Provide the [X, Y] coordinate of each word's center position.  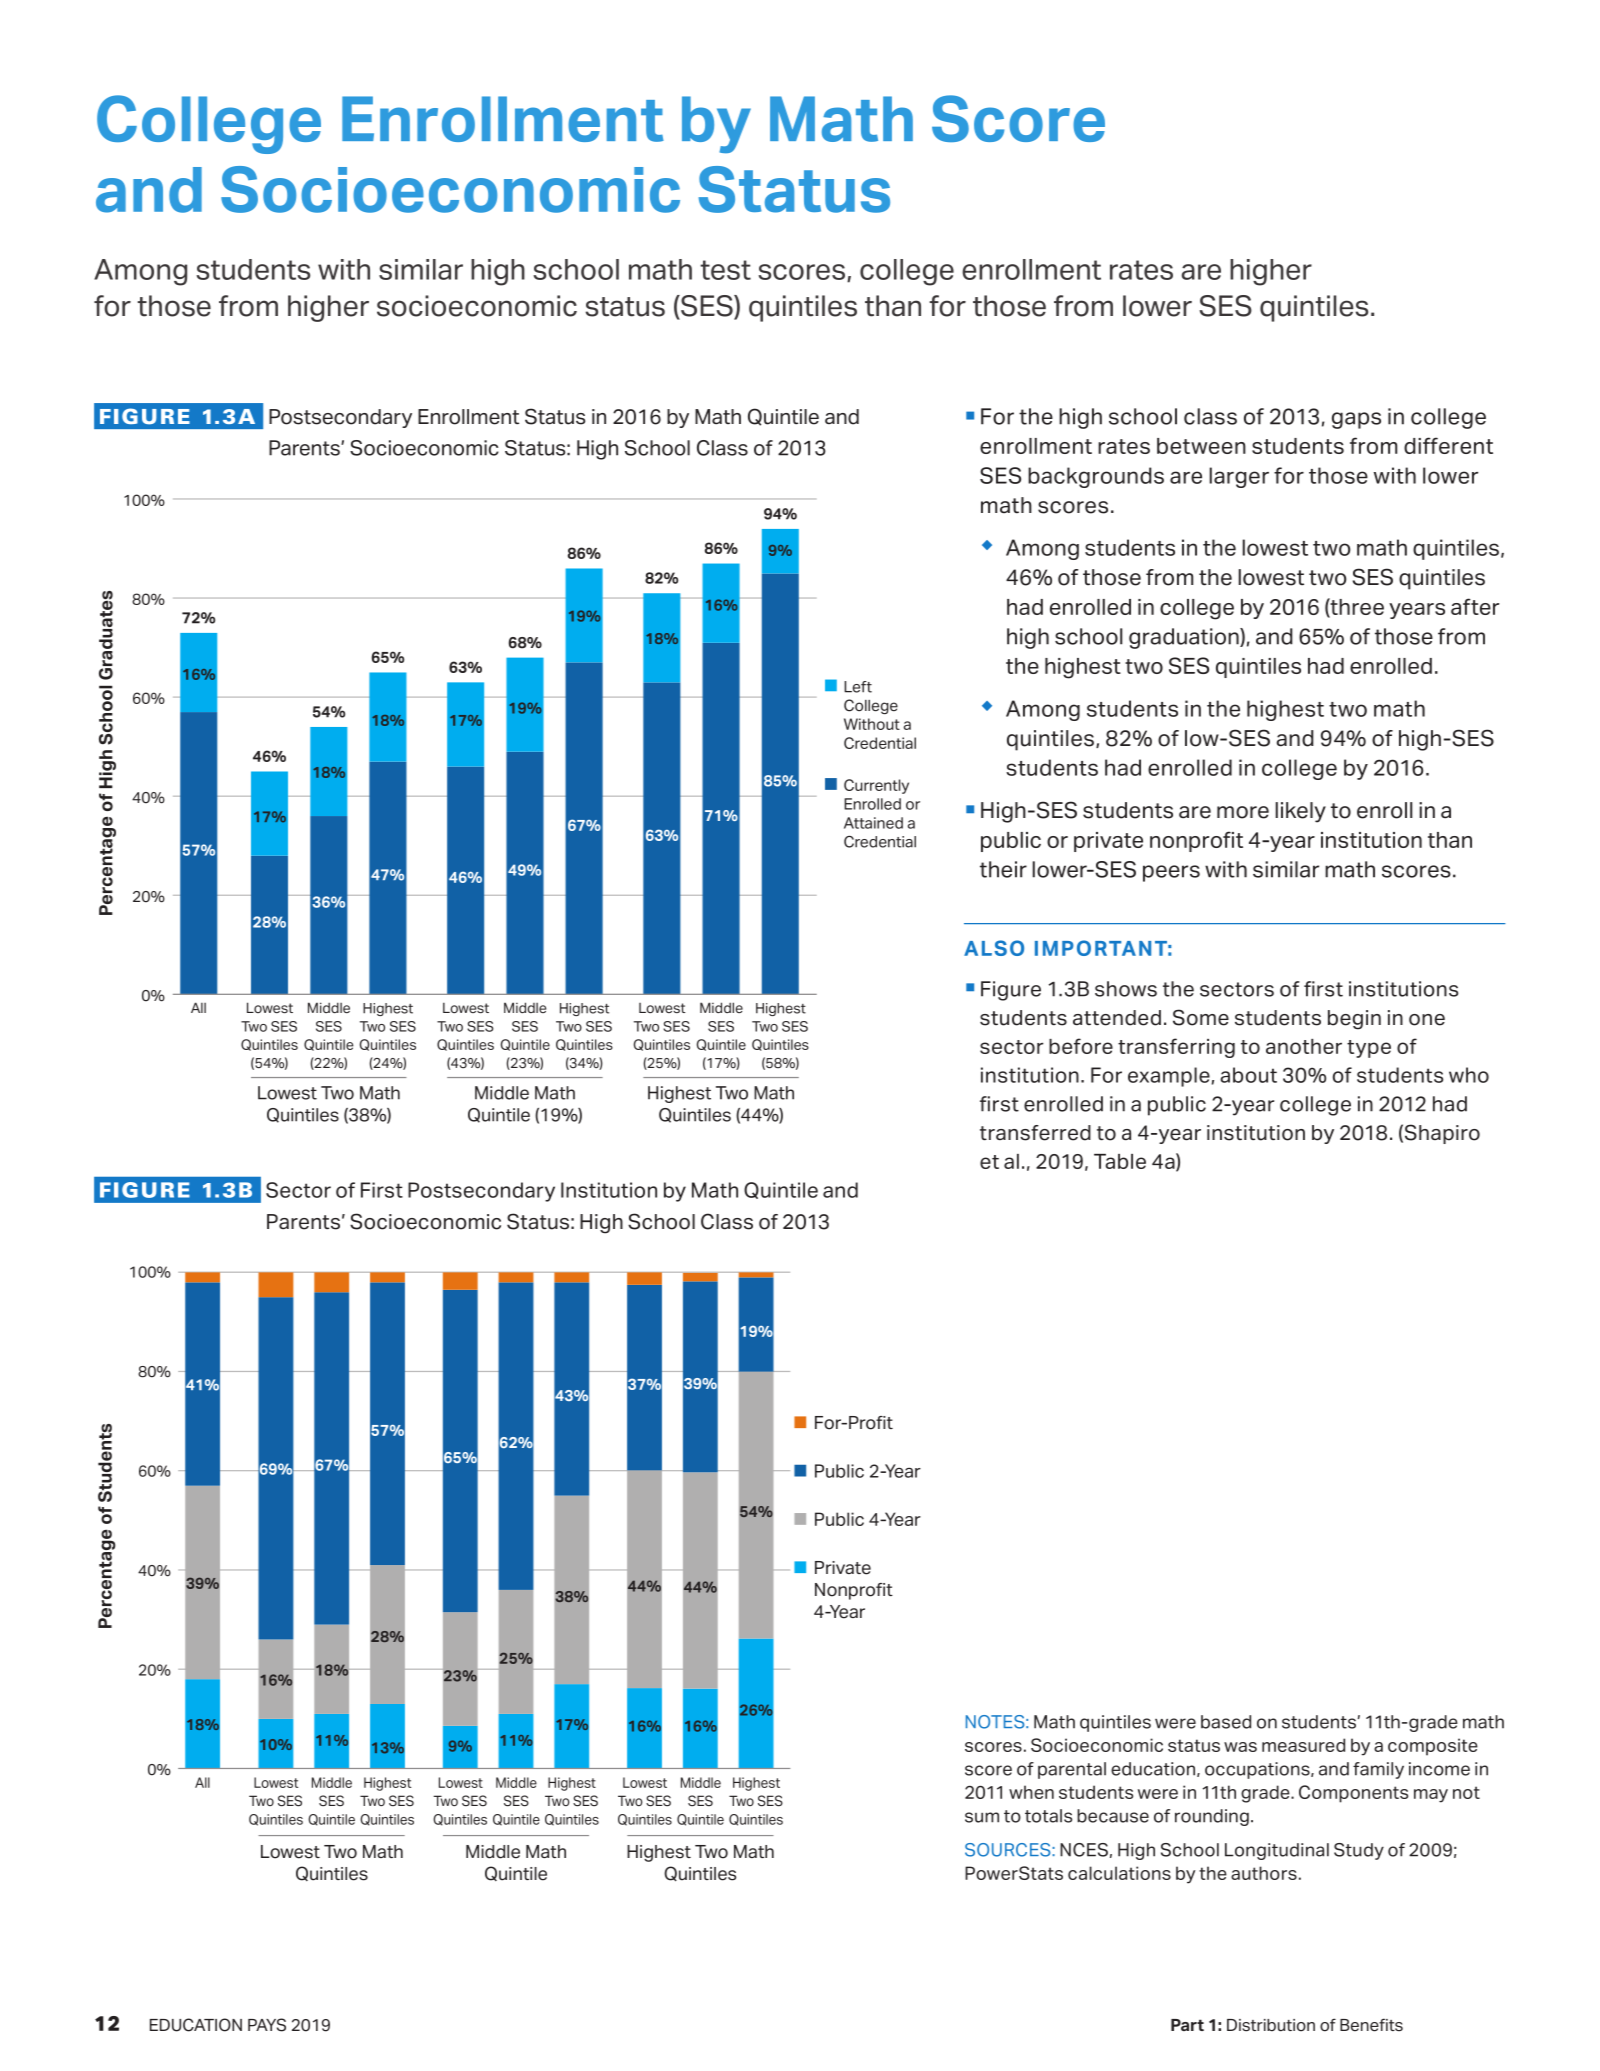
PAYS [267, 2025]
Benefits [1371, 2025]
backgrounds [1096, 477]
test [725, 270]
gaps [1356, 420]
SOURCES [1009, 1850]
